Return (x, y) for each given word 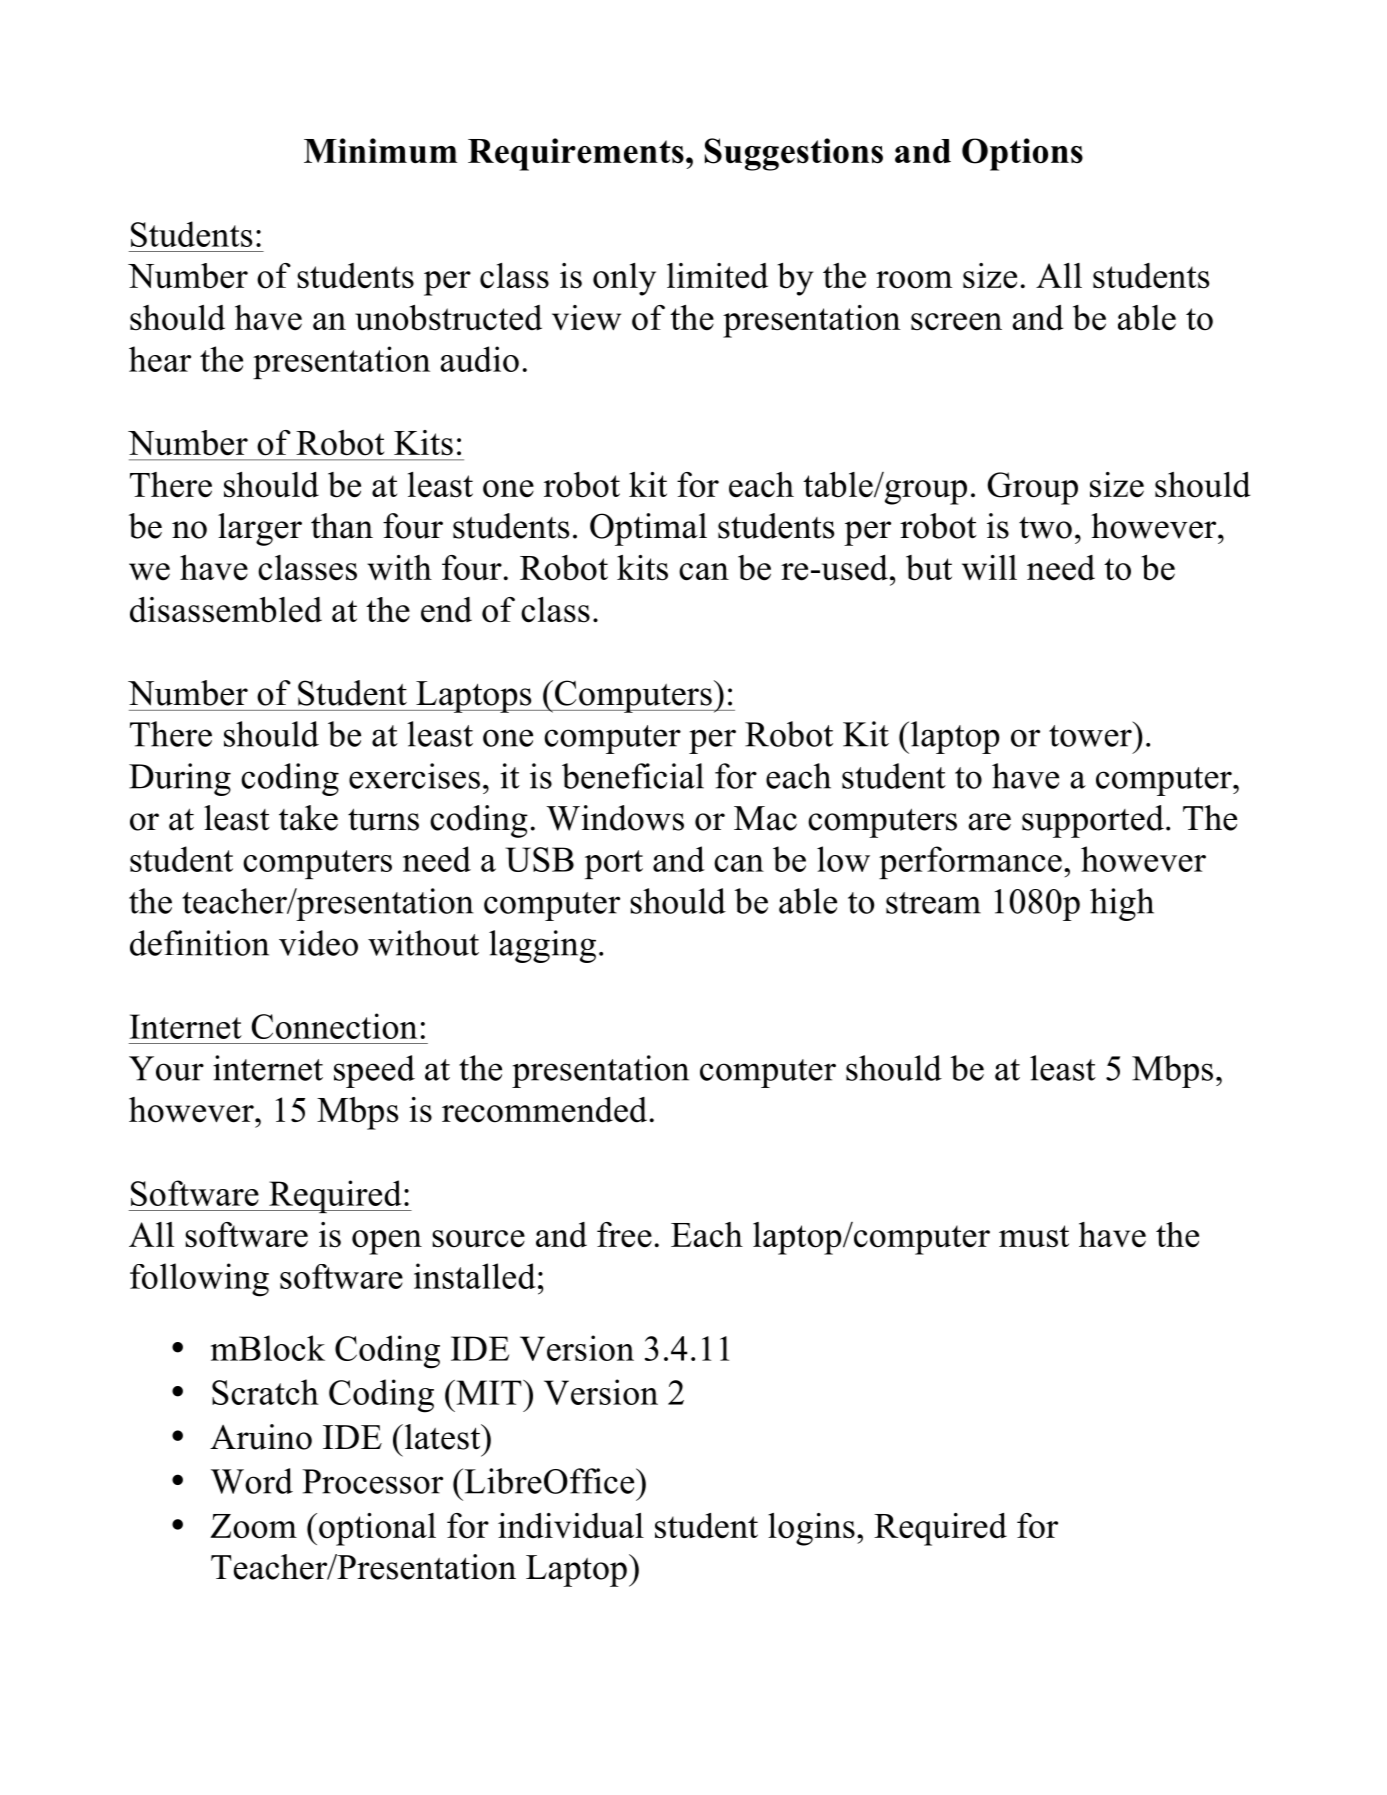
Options (1022, 154)
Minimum (380, 151)
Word (252, 1481)
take (308, 818)
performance (970, 862)
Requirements (576, 154)
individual (571, 1526)
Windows (615, 818)
